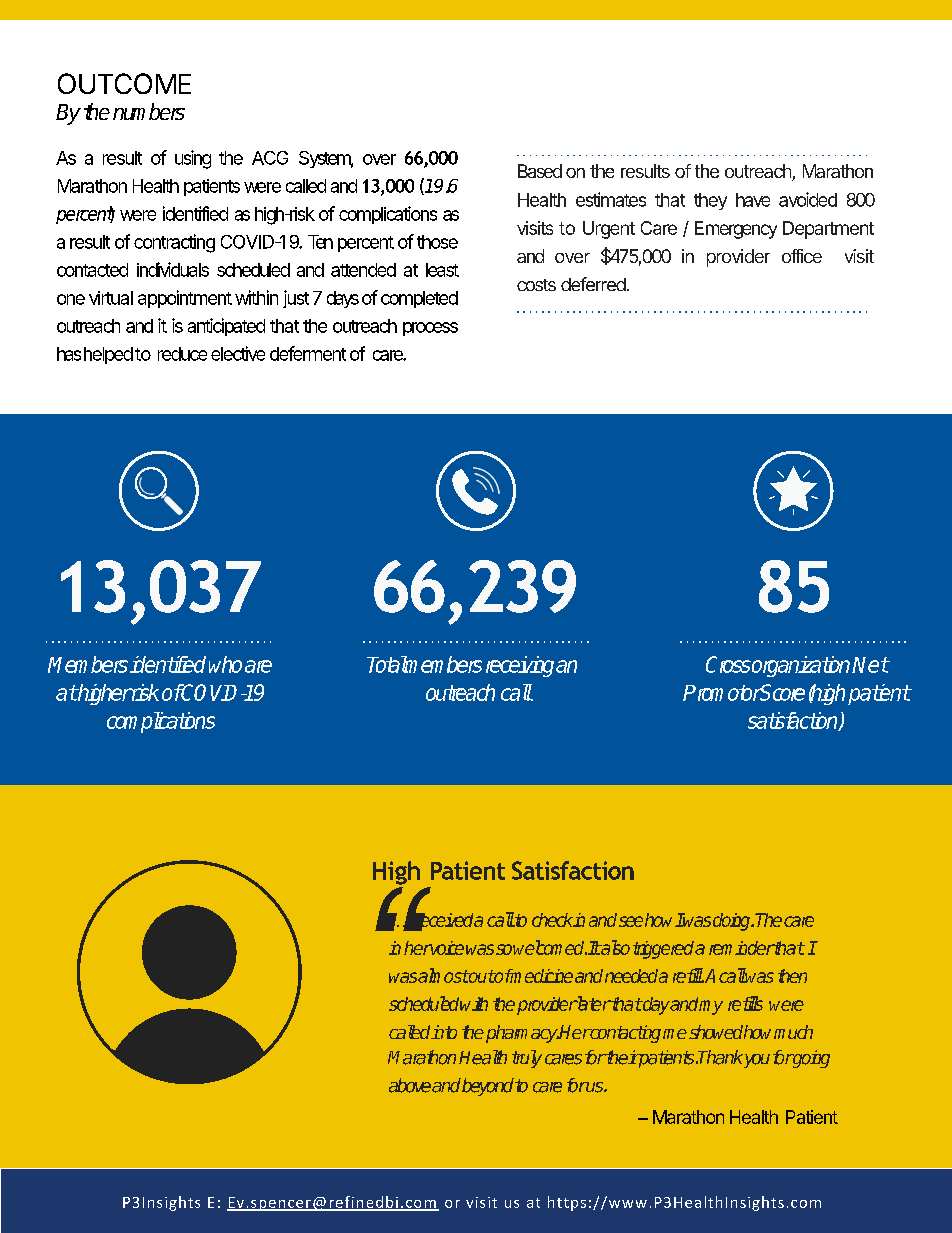 The height and width of the screenshot is (1233, 952). What do you see at coordinates (430, 329) in the screenshot?
I see `process` at bounding box center [430, 329].
